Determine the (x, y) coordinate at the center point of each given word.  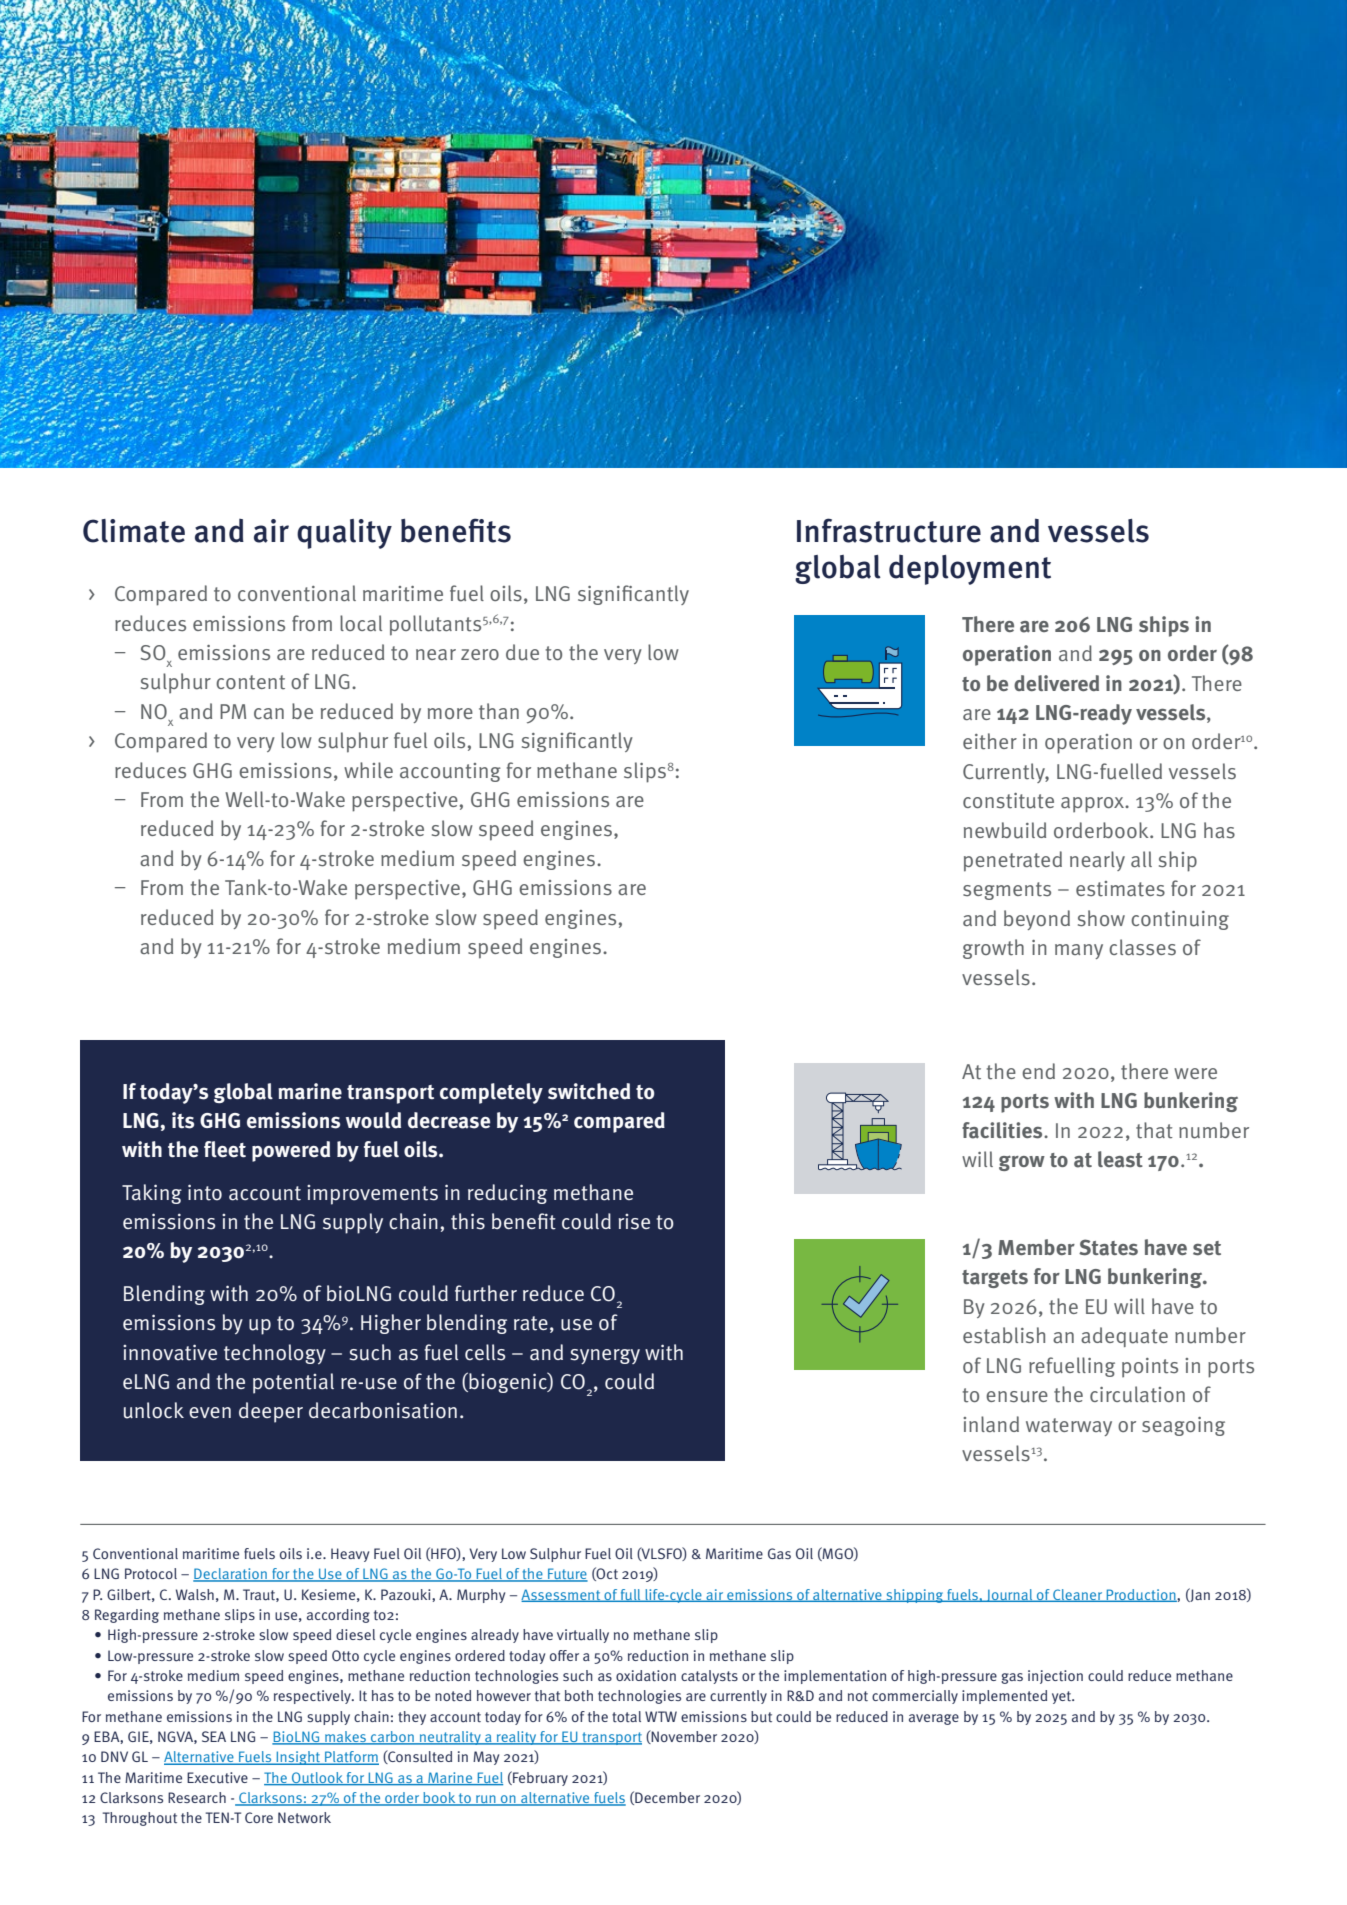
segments (1007, 891)
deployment (970, 570)
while (368, 770)
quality (344, 534)
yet (1062, 1697)
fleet (225, 1149)
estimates (1120, 889)
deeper (271, 1412)
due (522, 652)
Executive (217, 1778)
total (626, 1716)
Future (567, 1575)
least (1120, 1159)
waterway (1069, 1427)
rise (634, 1222)
